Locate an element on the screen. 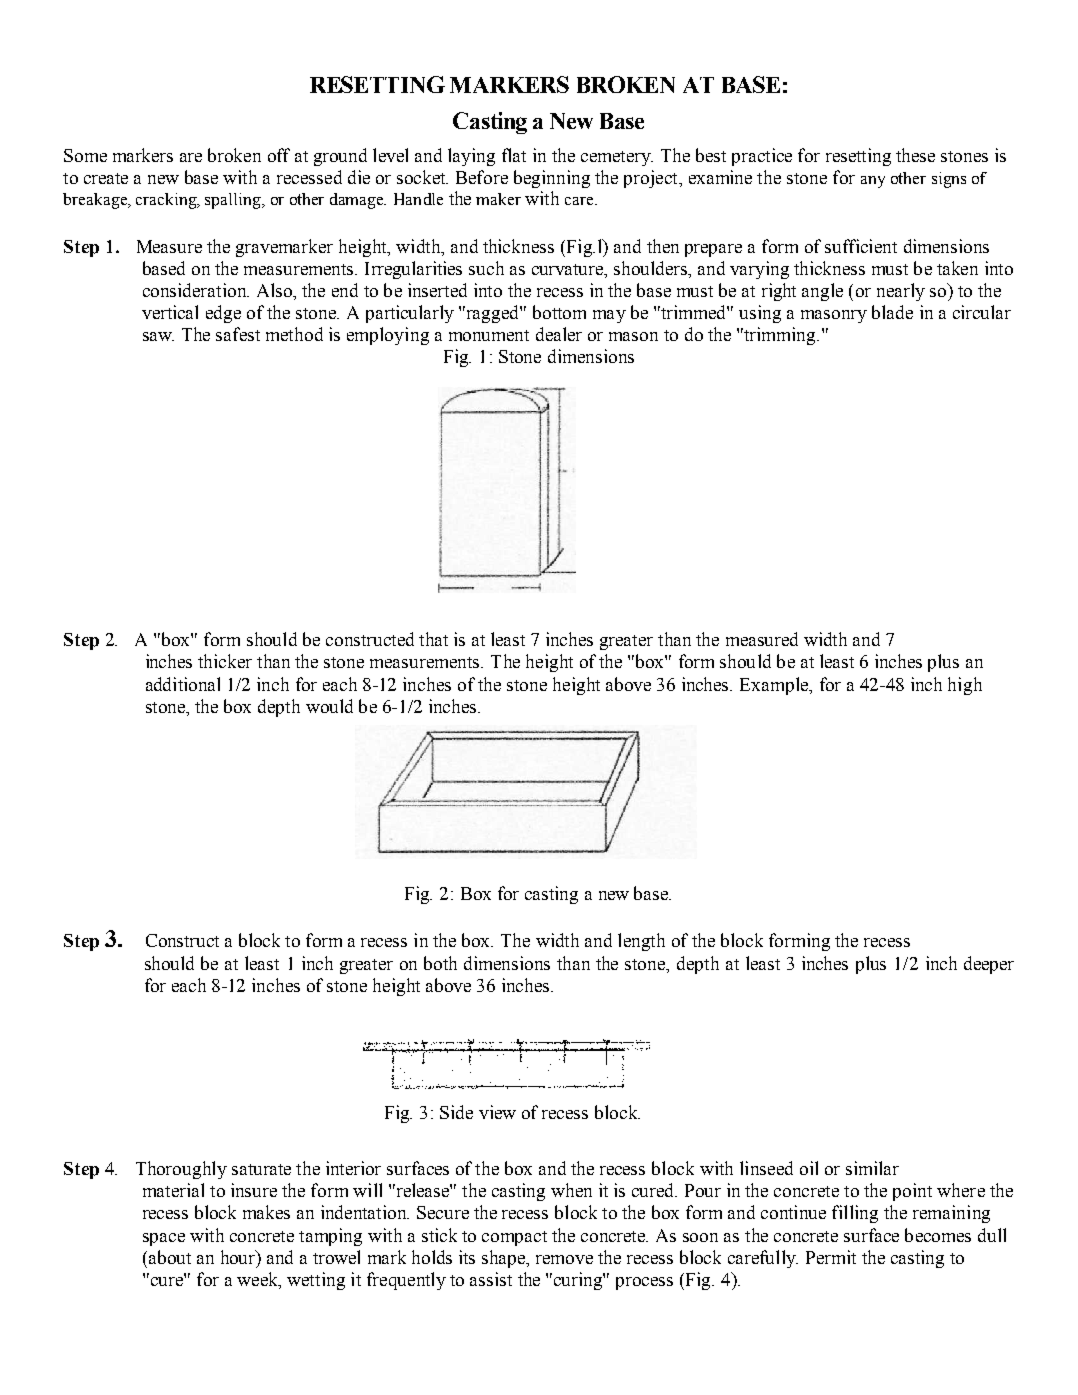 The height and width of the screenshot is (1395, 1078). beginning is located at coordinates (552, 179).
